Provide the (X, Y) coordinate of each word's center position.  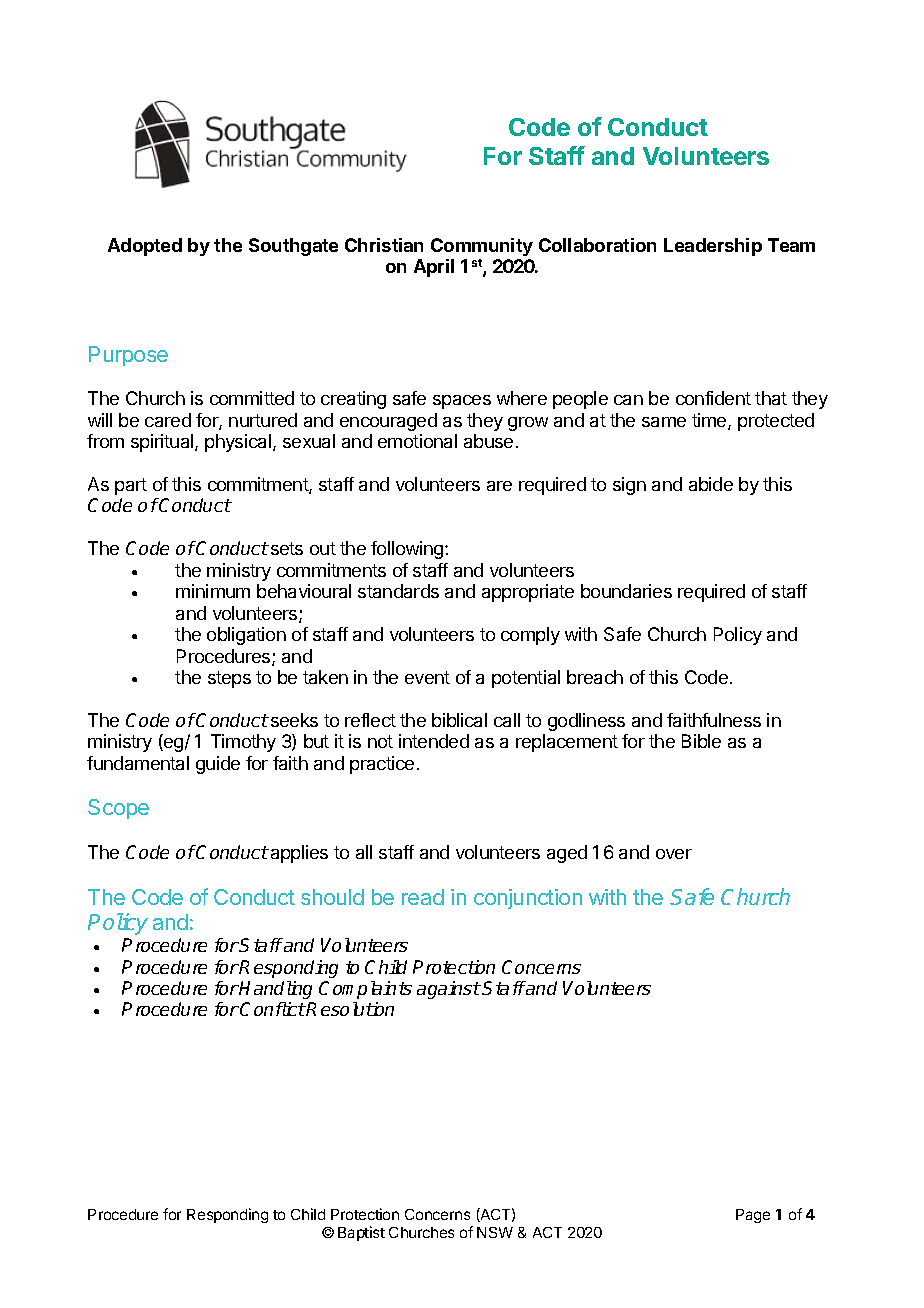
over (674, 854)
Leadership (713, 247)
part (131, 486)
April (434, 268)
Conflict (273, 1009)
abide (711, 484)
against (449, 990)
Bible (701, 741)
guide (218, 765)
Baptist (361, 1233)
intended (434, 741)
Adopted (145, 247)
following (407, 550)
